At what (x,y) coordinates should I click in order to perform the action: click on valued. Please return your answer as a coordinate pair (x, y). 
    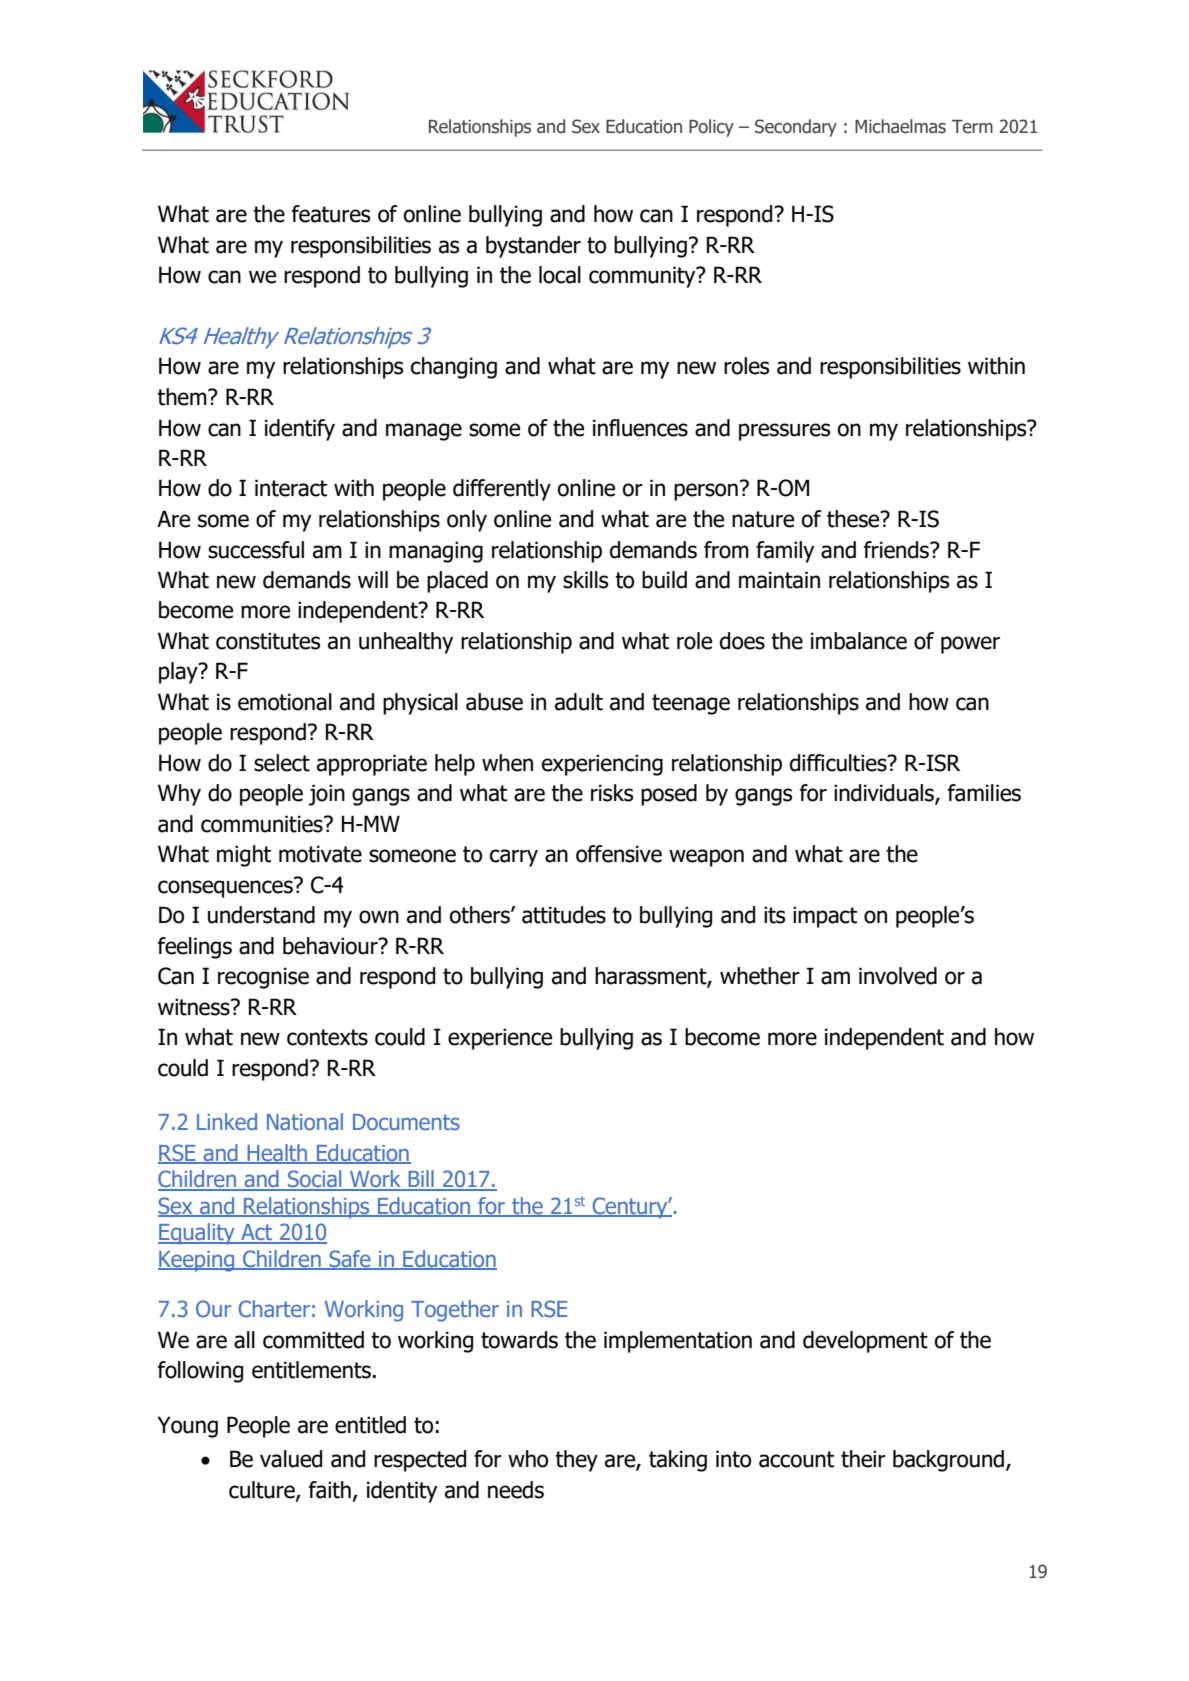
    Looking at the image, I should click on (291, 1459).
